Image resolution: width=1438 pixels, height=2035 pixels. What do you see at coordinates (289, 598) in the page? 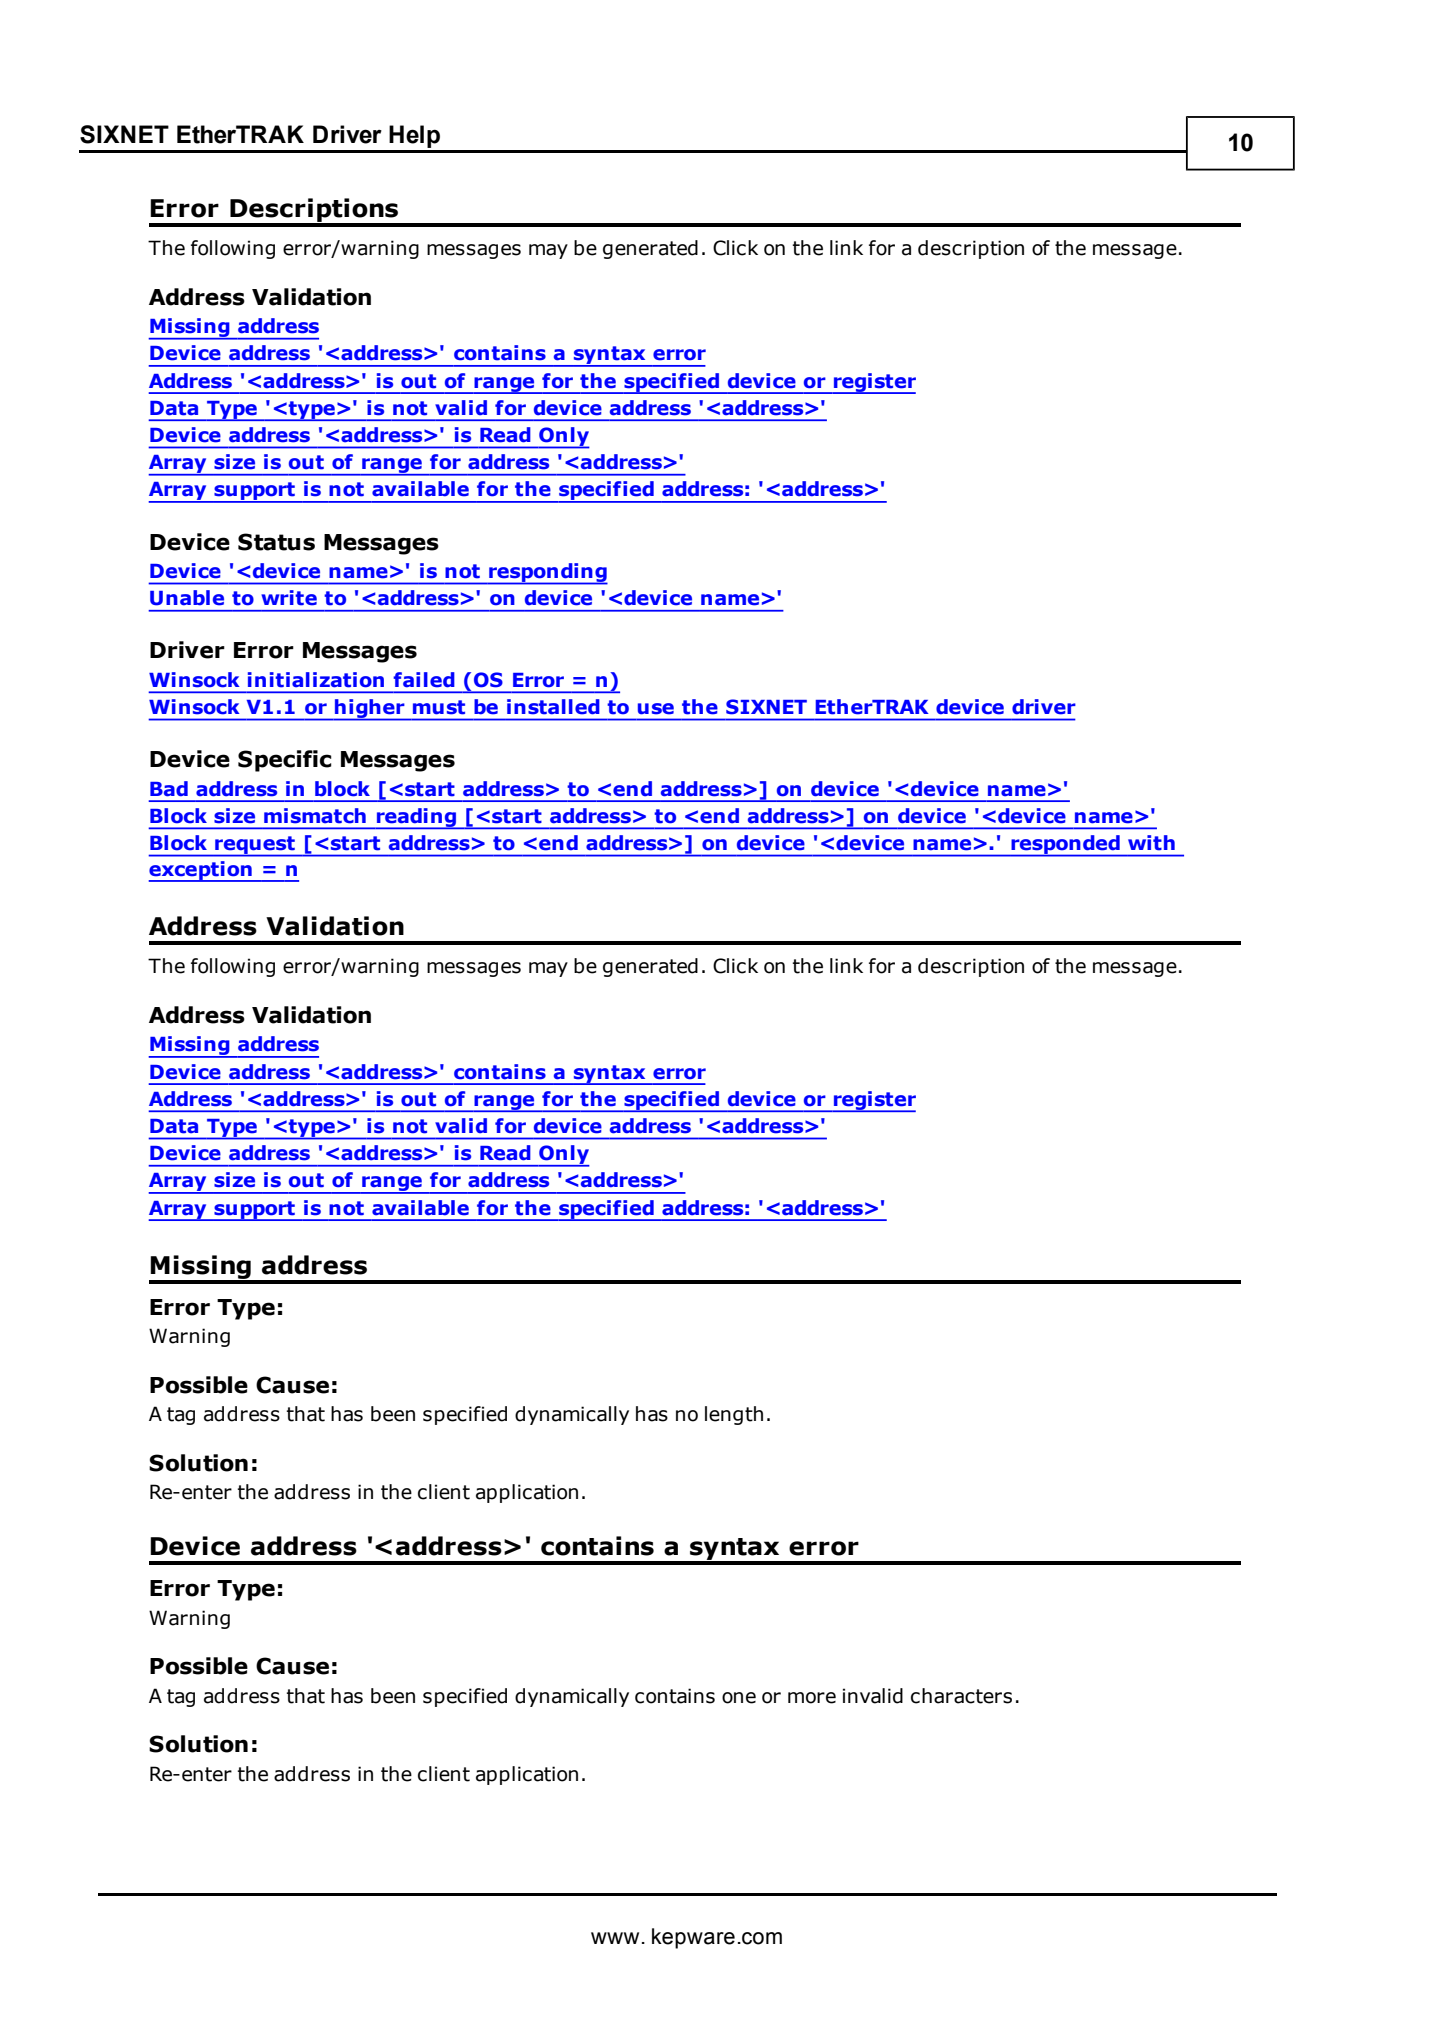
I see `write` at bounding box center [289, 598].
